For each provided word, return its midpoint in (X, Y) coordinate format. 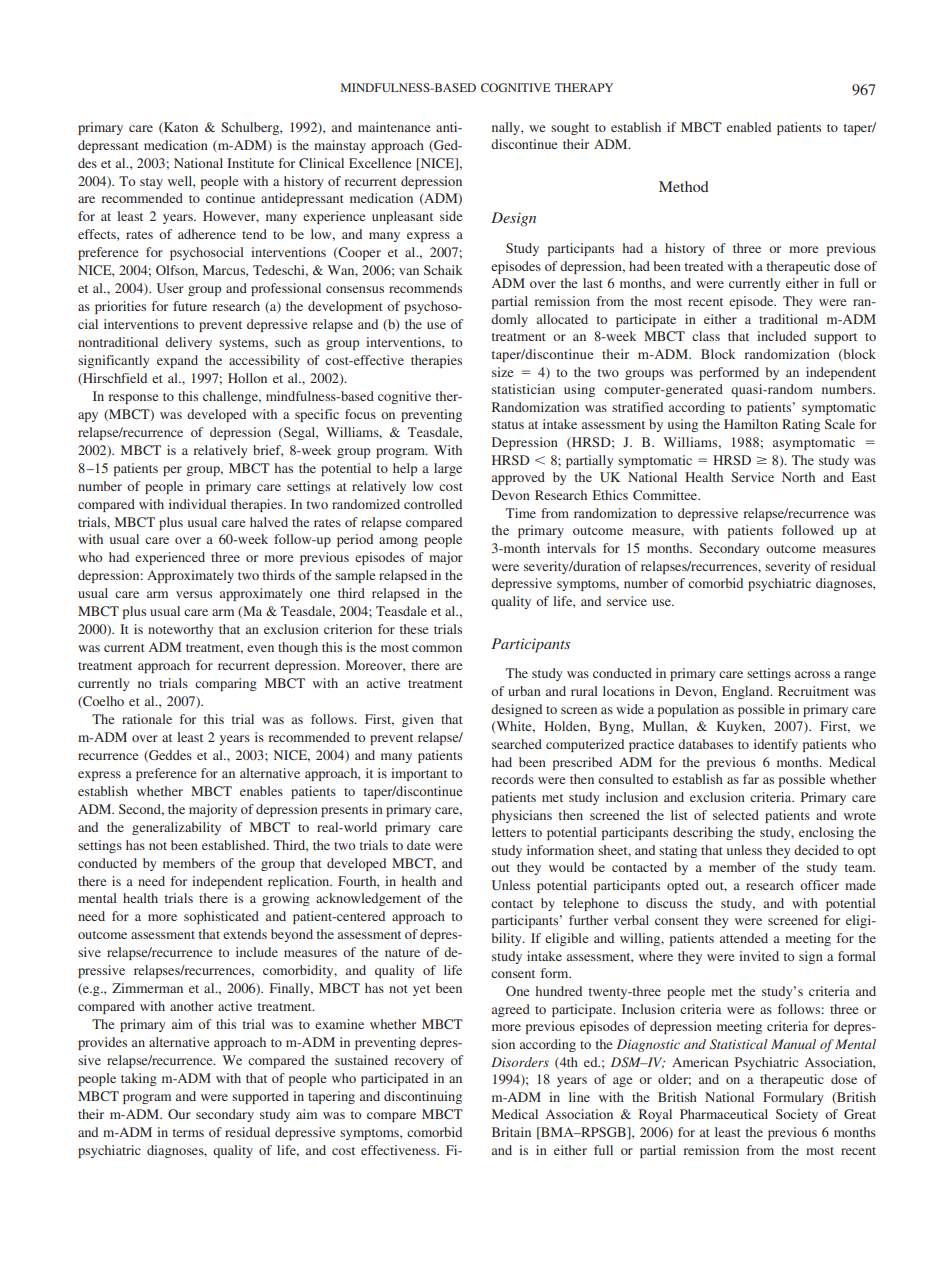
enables (261, 791)
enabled (749, 127)
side (451, 216)
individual (197, 504)
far (751, 779)
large (448, 469)
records (513, 779)
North (798, 477)
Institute (250, 163)
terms (188, 1133)
